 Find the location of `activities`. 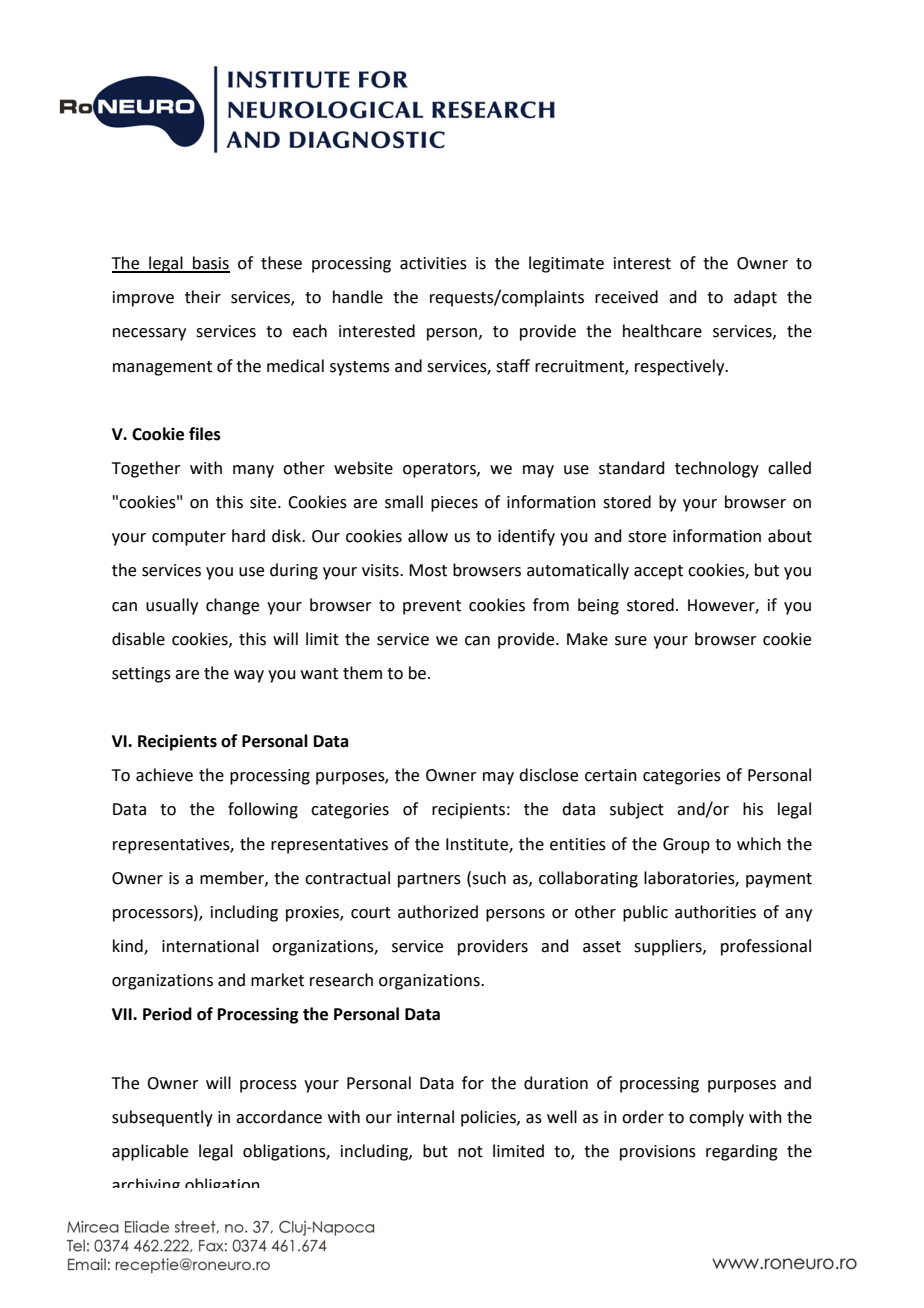

activities is located at coordinates (433, 263).
